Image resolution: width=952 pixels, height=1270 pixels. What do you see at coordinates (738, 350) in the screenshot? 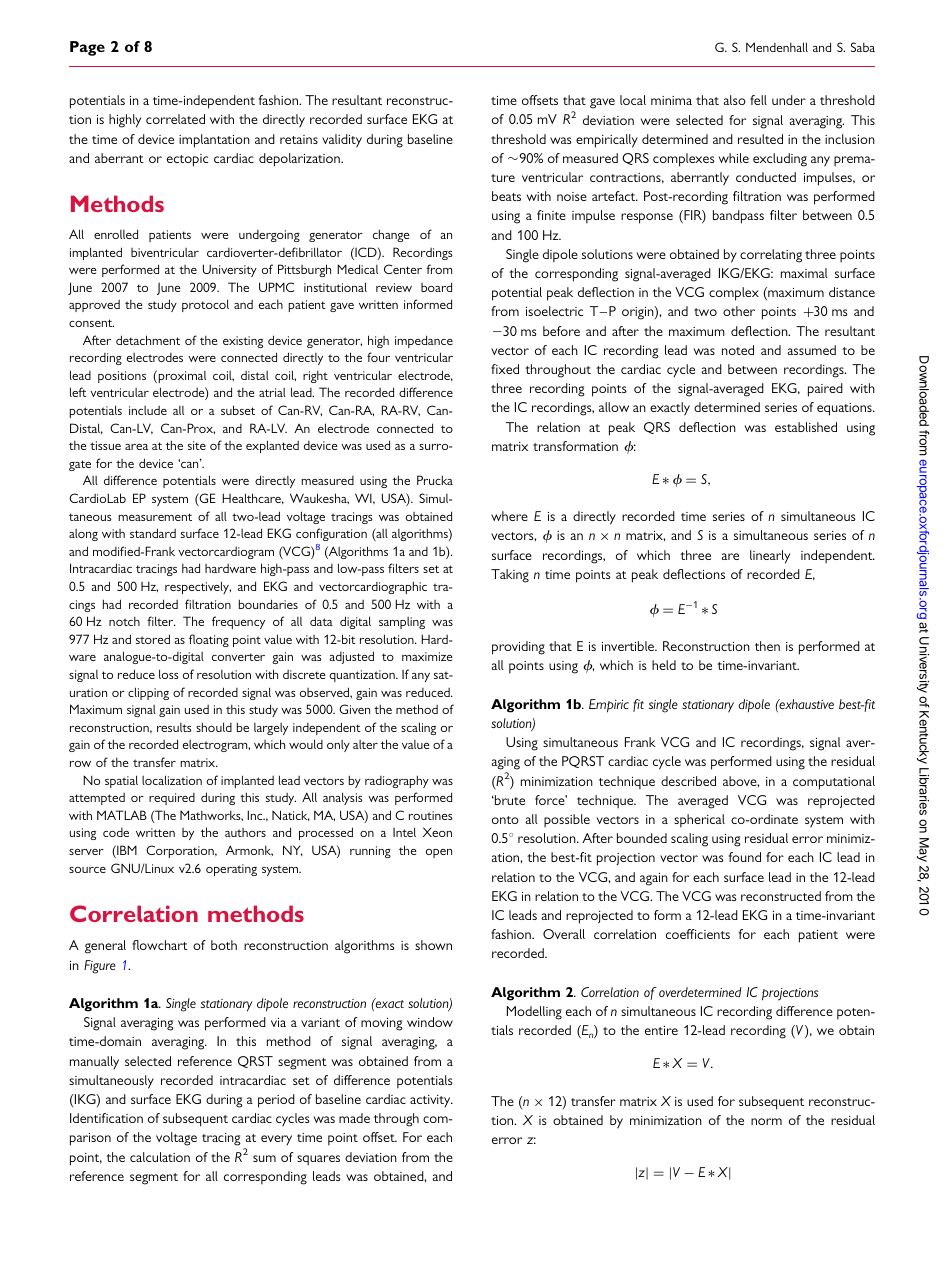
I see `noted` at bounding box center [738, 350].
